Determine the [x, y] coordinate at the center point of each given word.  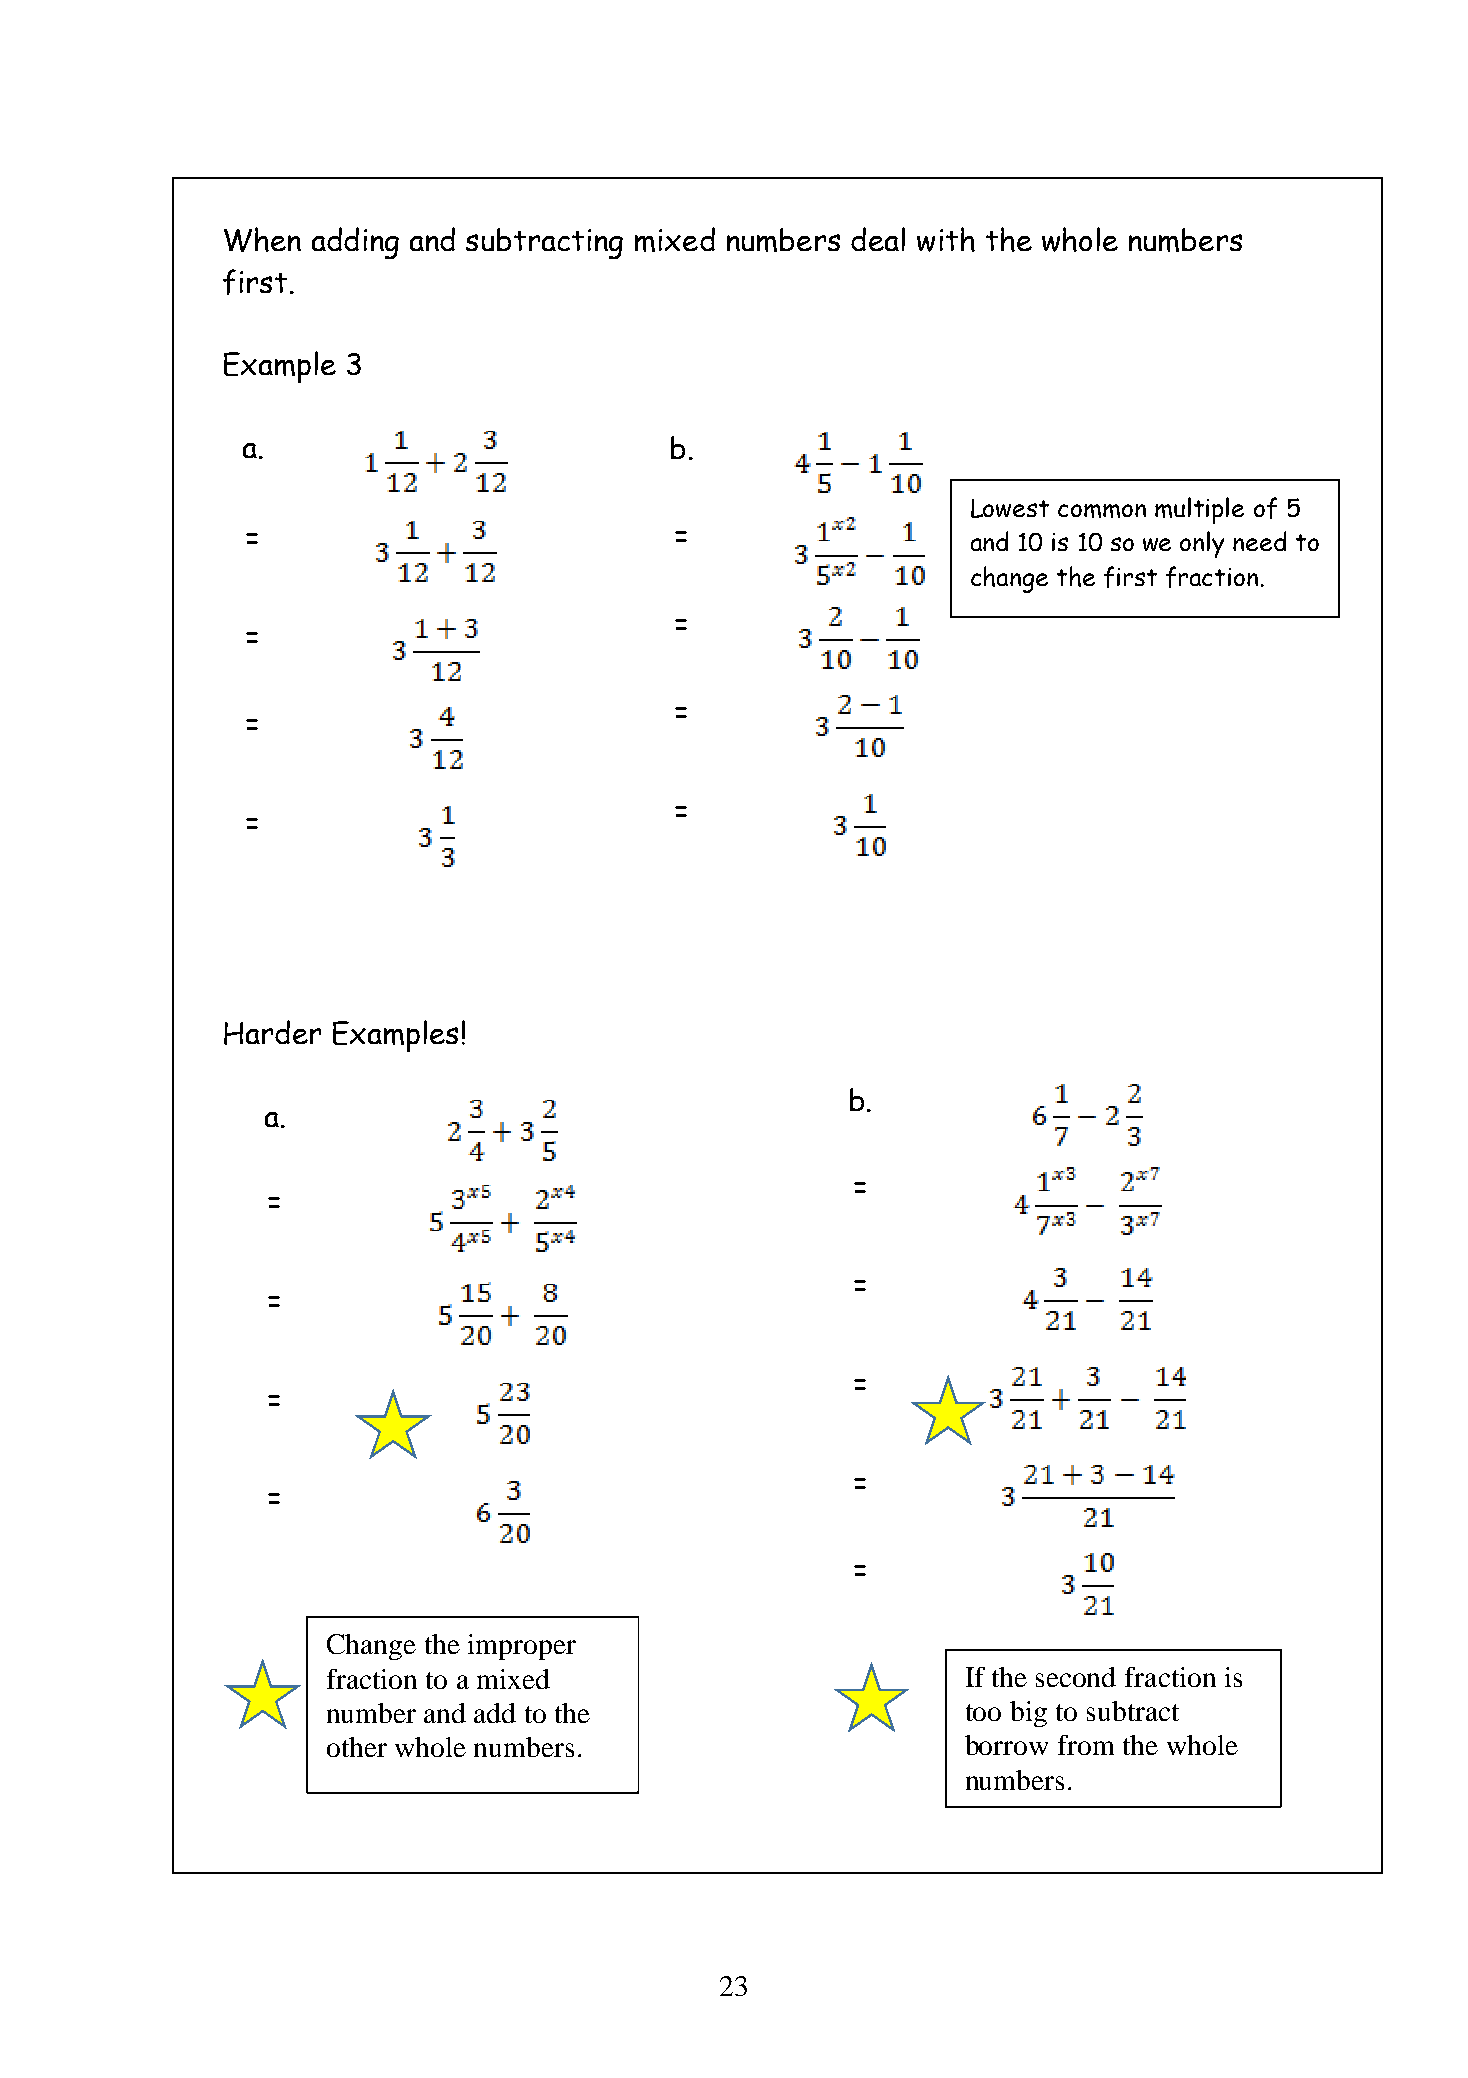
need [1259, 541]
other [357, 1747]
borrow [1006, 1745]
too [983, 1712]
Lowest [1010, 508]
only [1202, 544]
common [1102, 511]
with [946, 239]
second [1076, 1677]
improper [522, 1647]
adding [355, 243]
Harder [272, 1032]
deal [878, 239]
